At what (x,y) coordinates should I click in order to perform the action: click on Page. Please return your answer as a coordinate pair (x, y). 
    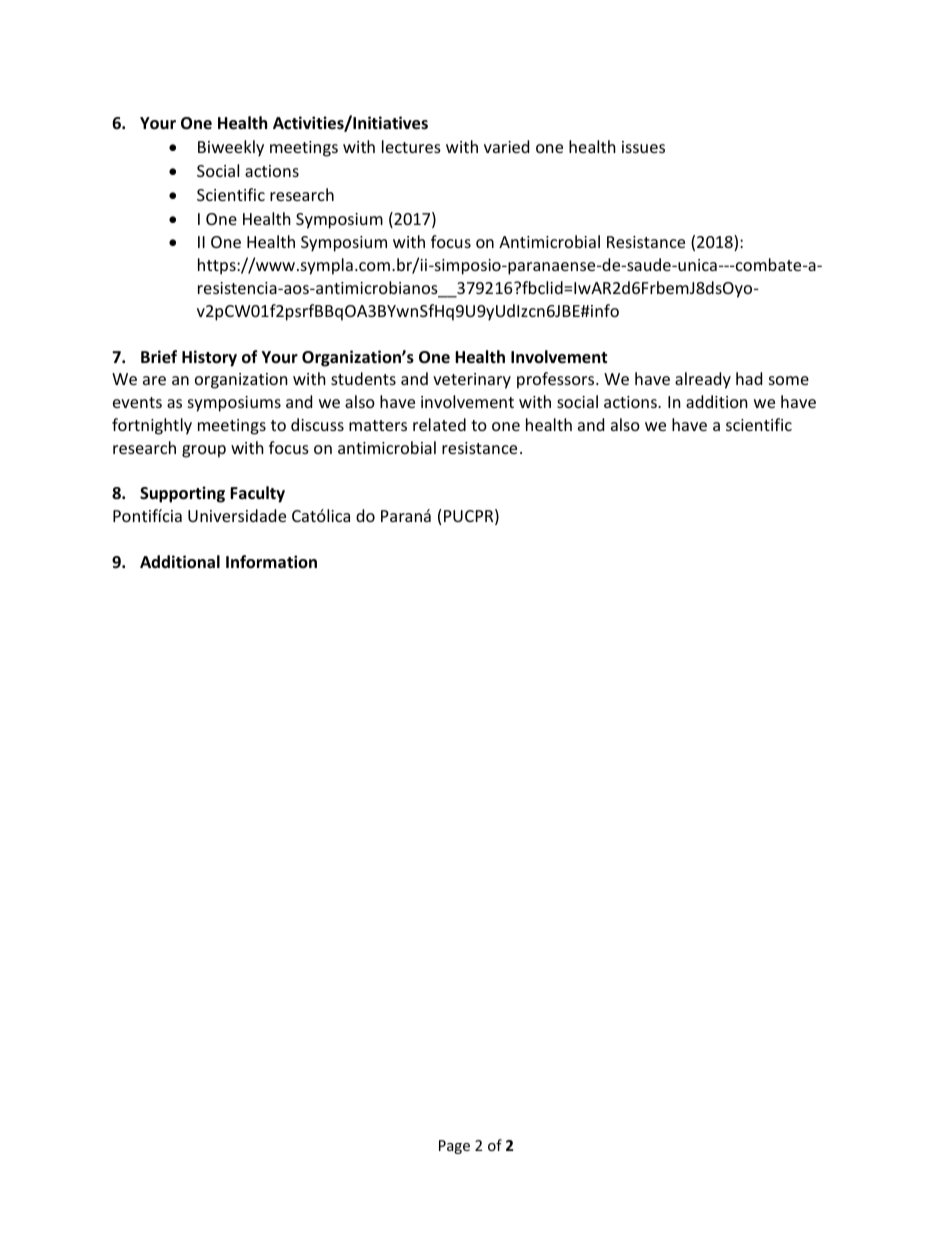
    Looking at the image, I should click on (454, 1147).
